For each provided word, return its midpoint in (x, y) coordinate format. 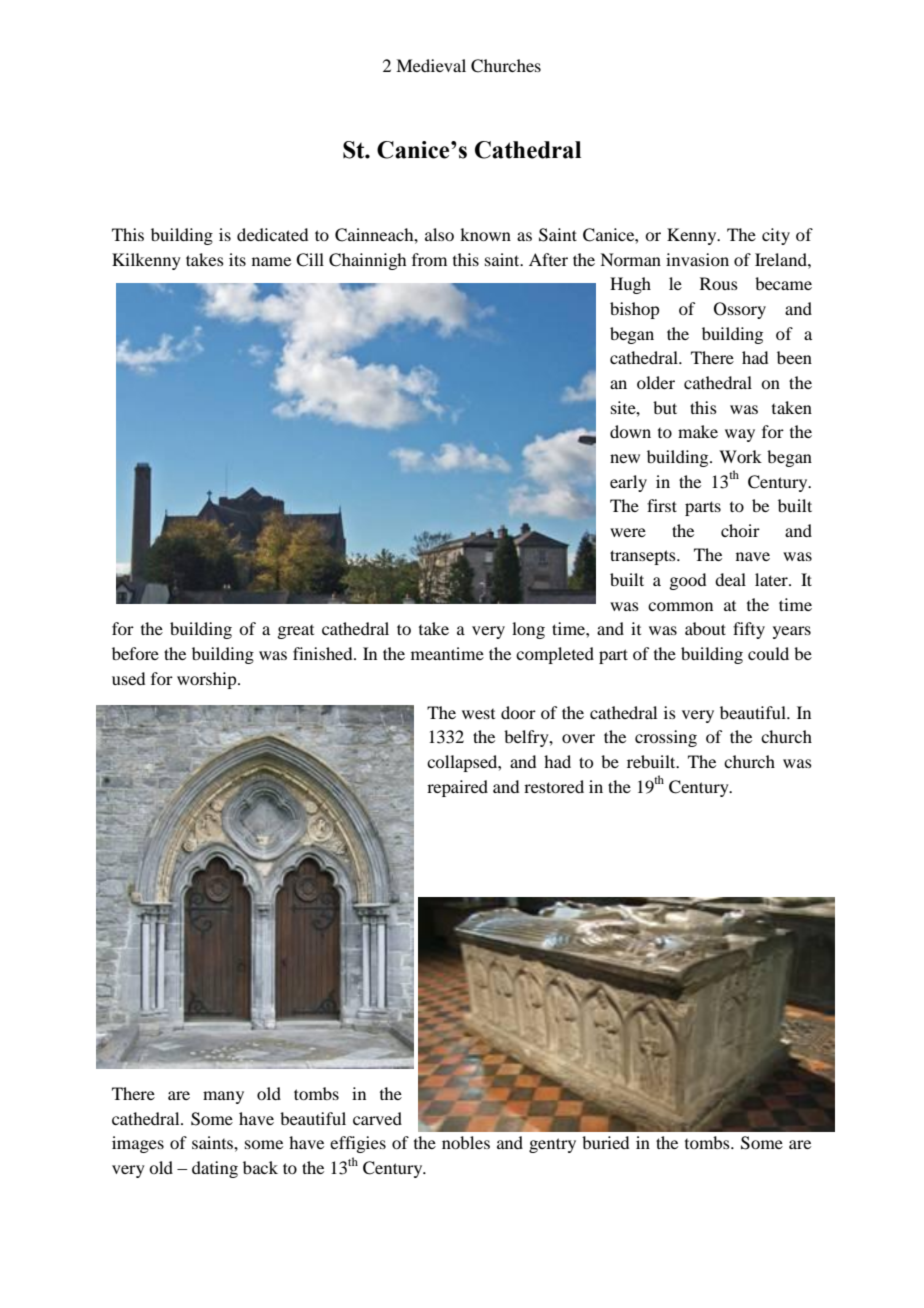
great (295, 632)
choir (740, 530)
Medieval (431, 65)
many (223, 1097)
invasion (697, 259)
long (528, 630)
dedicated (272, 234)
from (429, 259)
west (478, 714)
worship (208, 680)
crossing (666, 738)
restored (554, 786)
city (776, 236)
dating (215, 1169)
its (237, 259)
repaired (457, 788)
